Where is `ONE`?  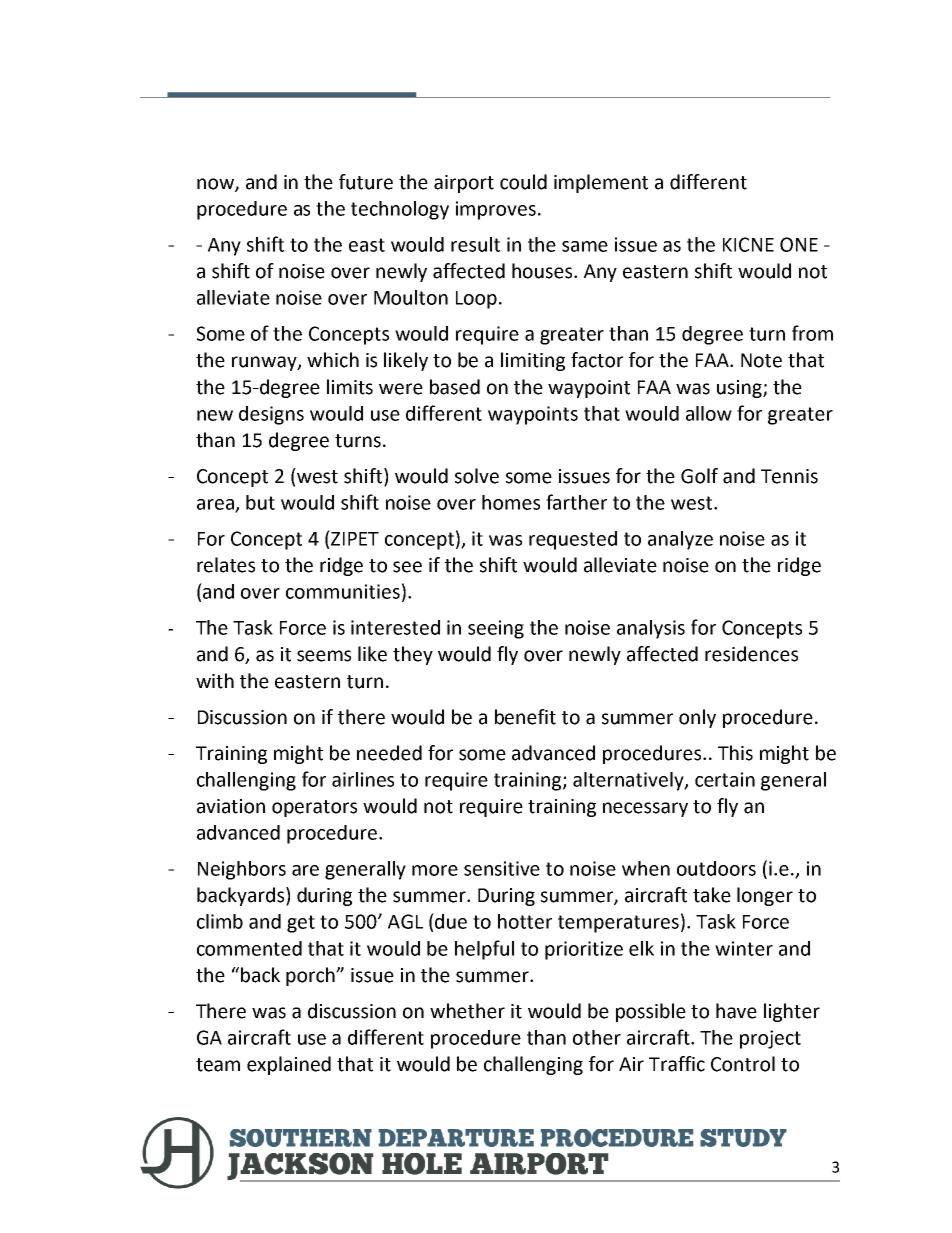 ONE is located at coordinates (799, 244).
